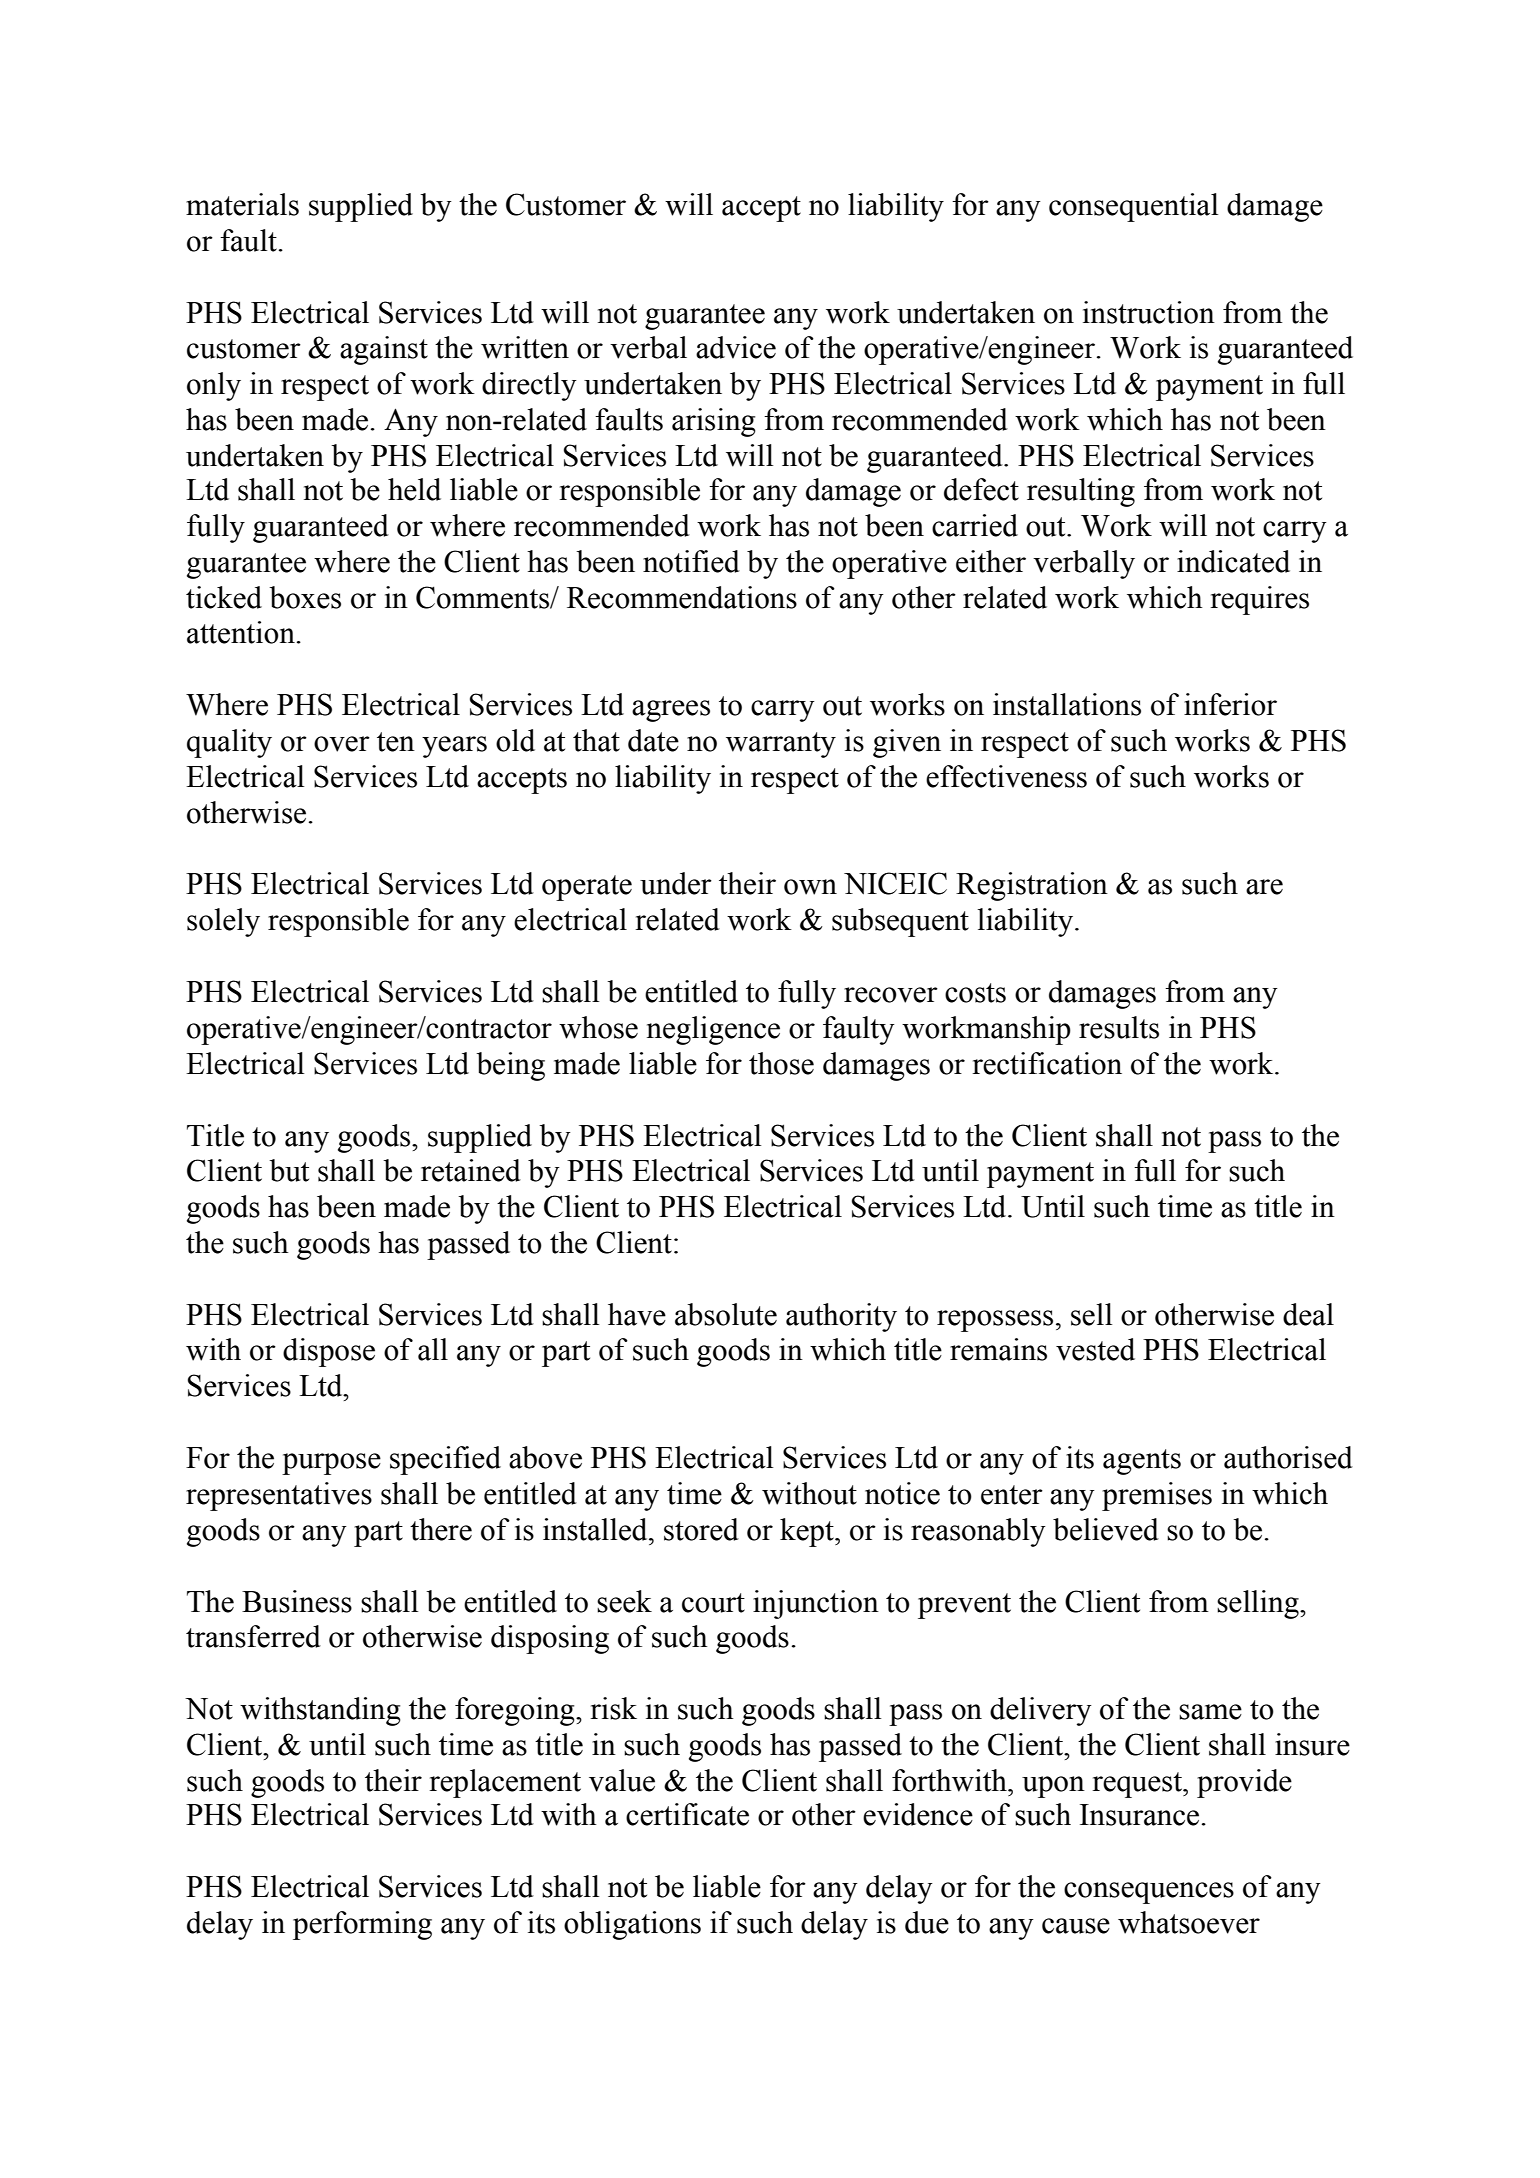  Describe the element at coordinates (726, 1314) in the screenshot. I see `absolute` at that location.
